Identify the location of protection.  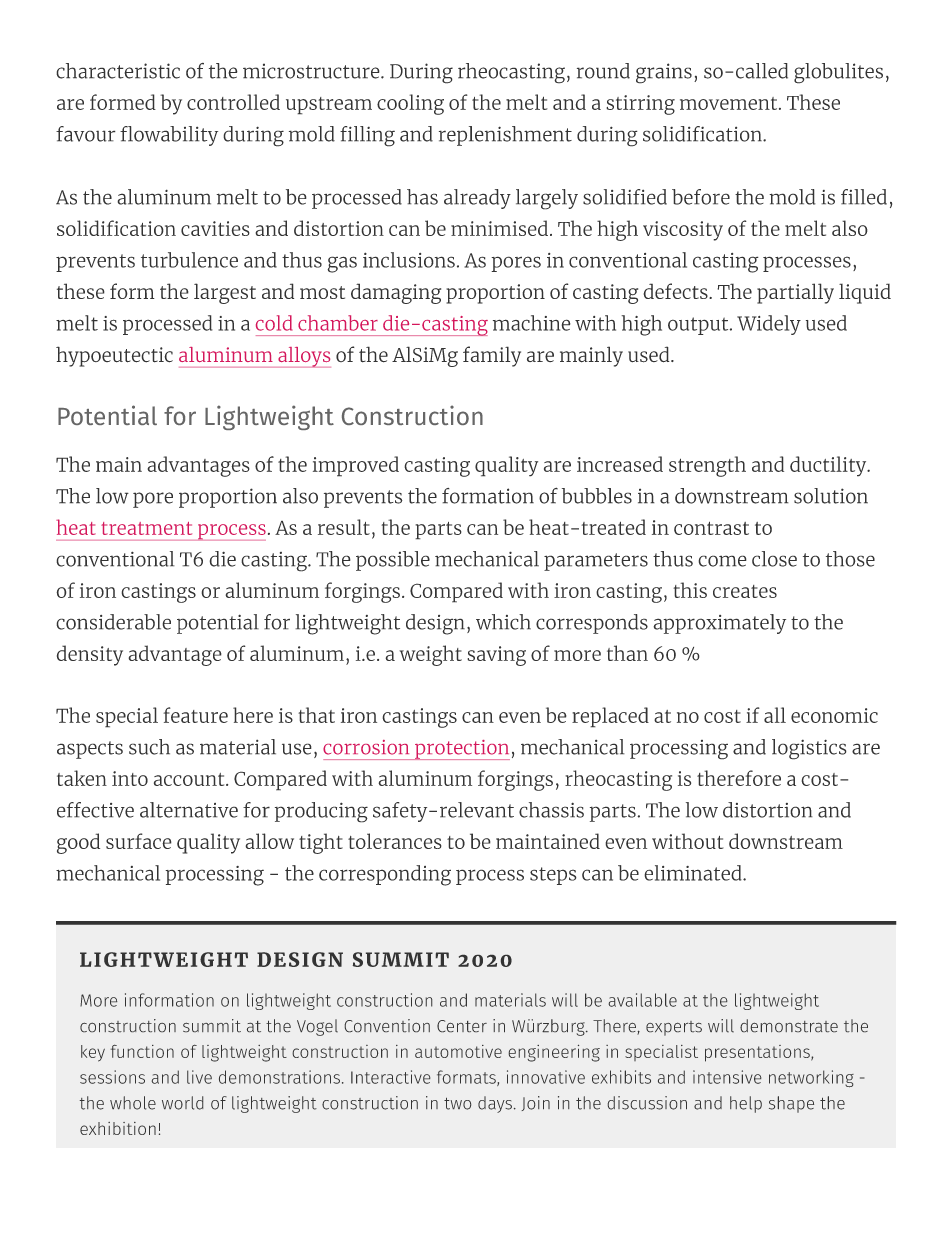
(461, 750).
